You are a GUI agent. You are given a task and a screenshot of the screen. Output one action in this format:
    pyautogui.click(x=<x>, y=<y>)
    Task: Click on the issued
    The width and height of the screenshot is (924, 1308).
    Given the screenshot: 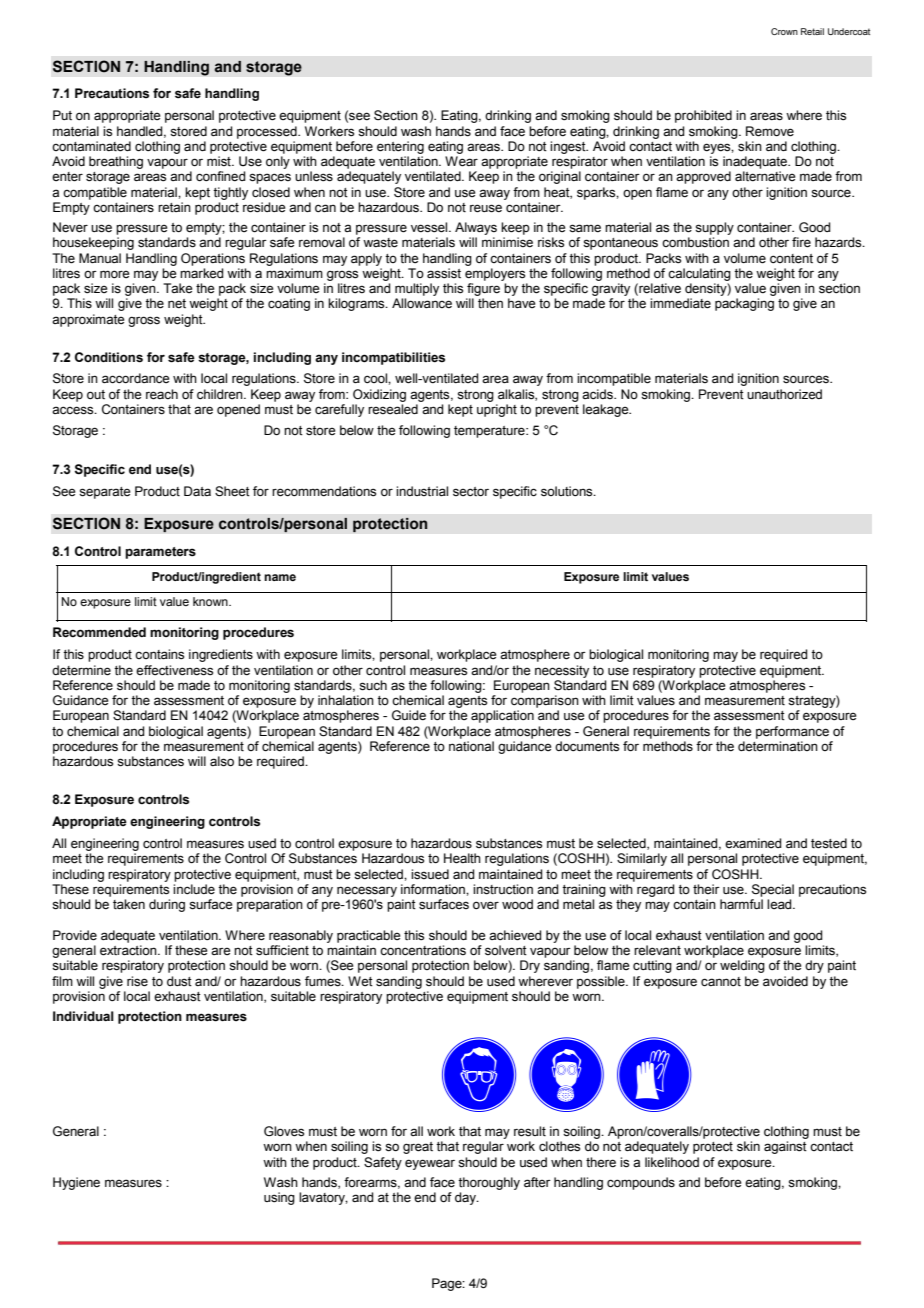 What is the action you would take?
    pyautogui.click(x=430, y=874)
